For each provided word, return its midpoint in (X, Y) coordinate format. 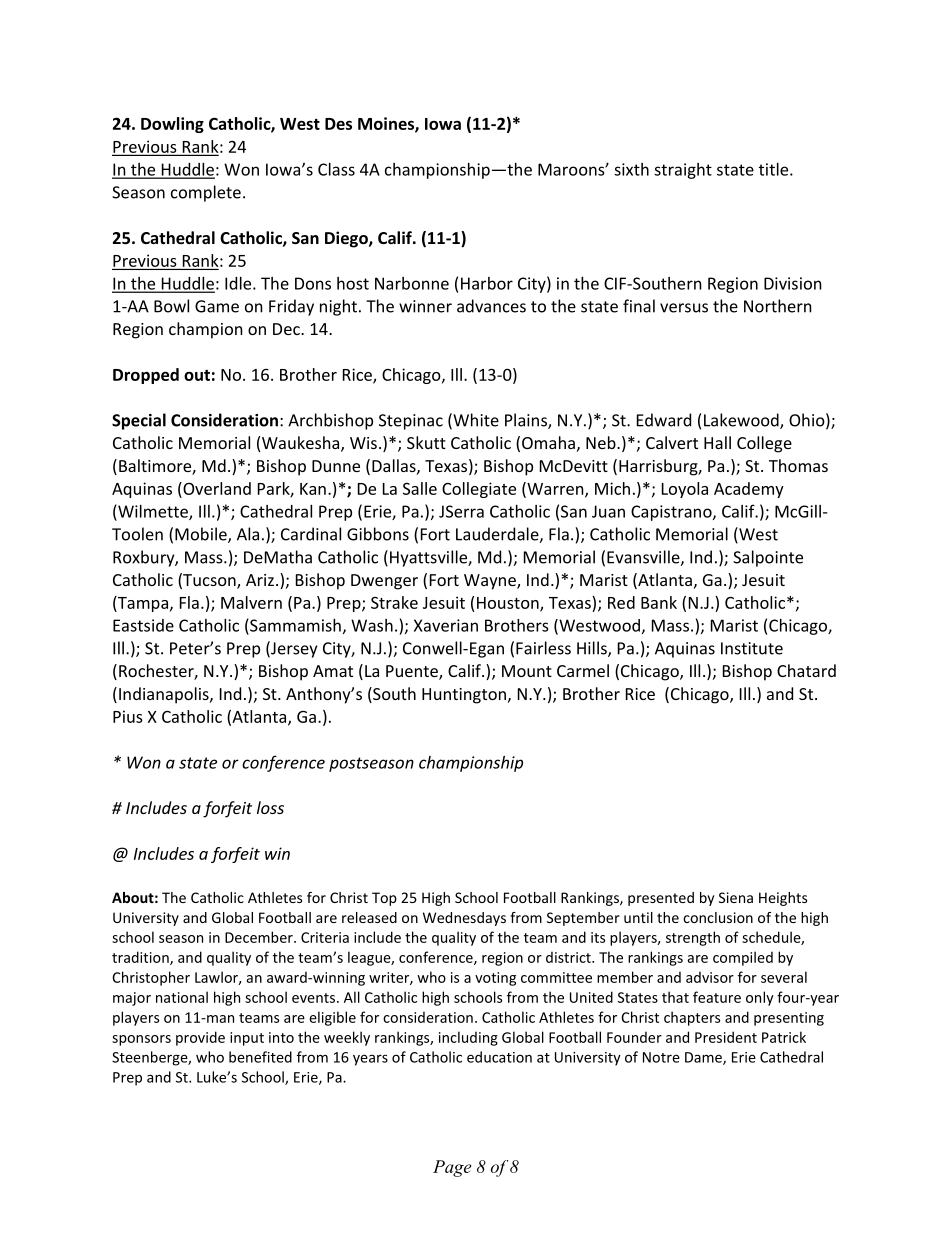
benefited (260, 1057)
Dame (704, 1058)
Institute (752, 648)
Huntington (464, 696)
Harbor (487, 283)
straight (683, 171)
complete (206, 193)
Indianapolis (165, 695)
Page (452, 1168)
